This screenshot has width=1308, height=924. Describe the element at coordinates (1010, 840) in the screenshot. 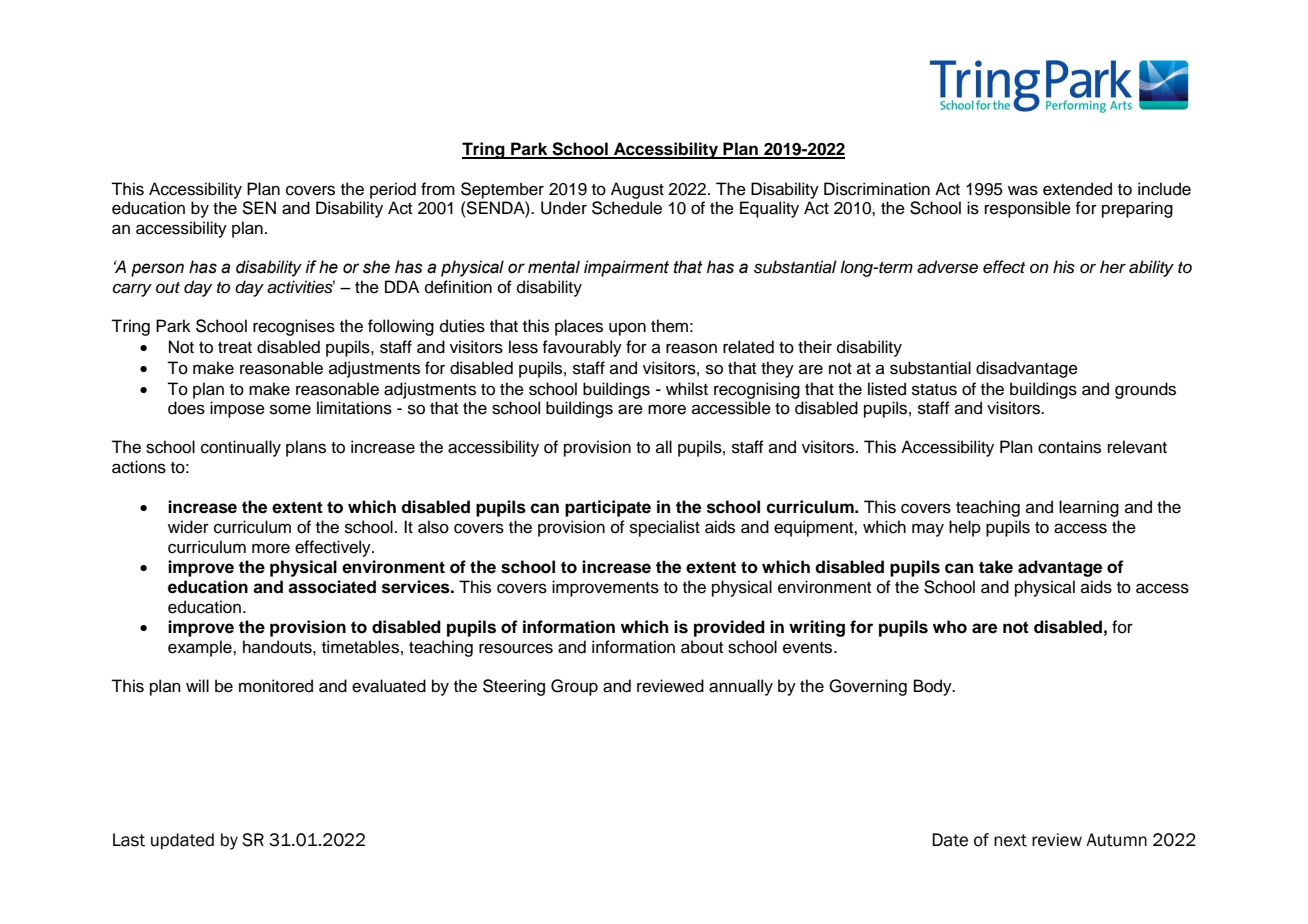

I see `next` at that location.
